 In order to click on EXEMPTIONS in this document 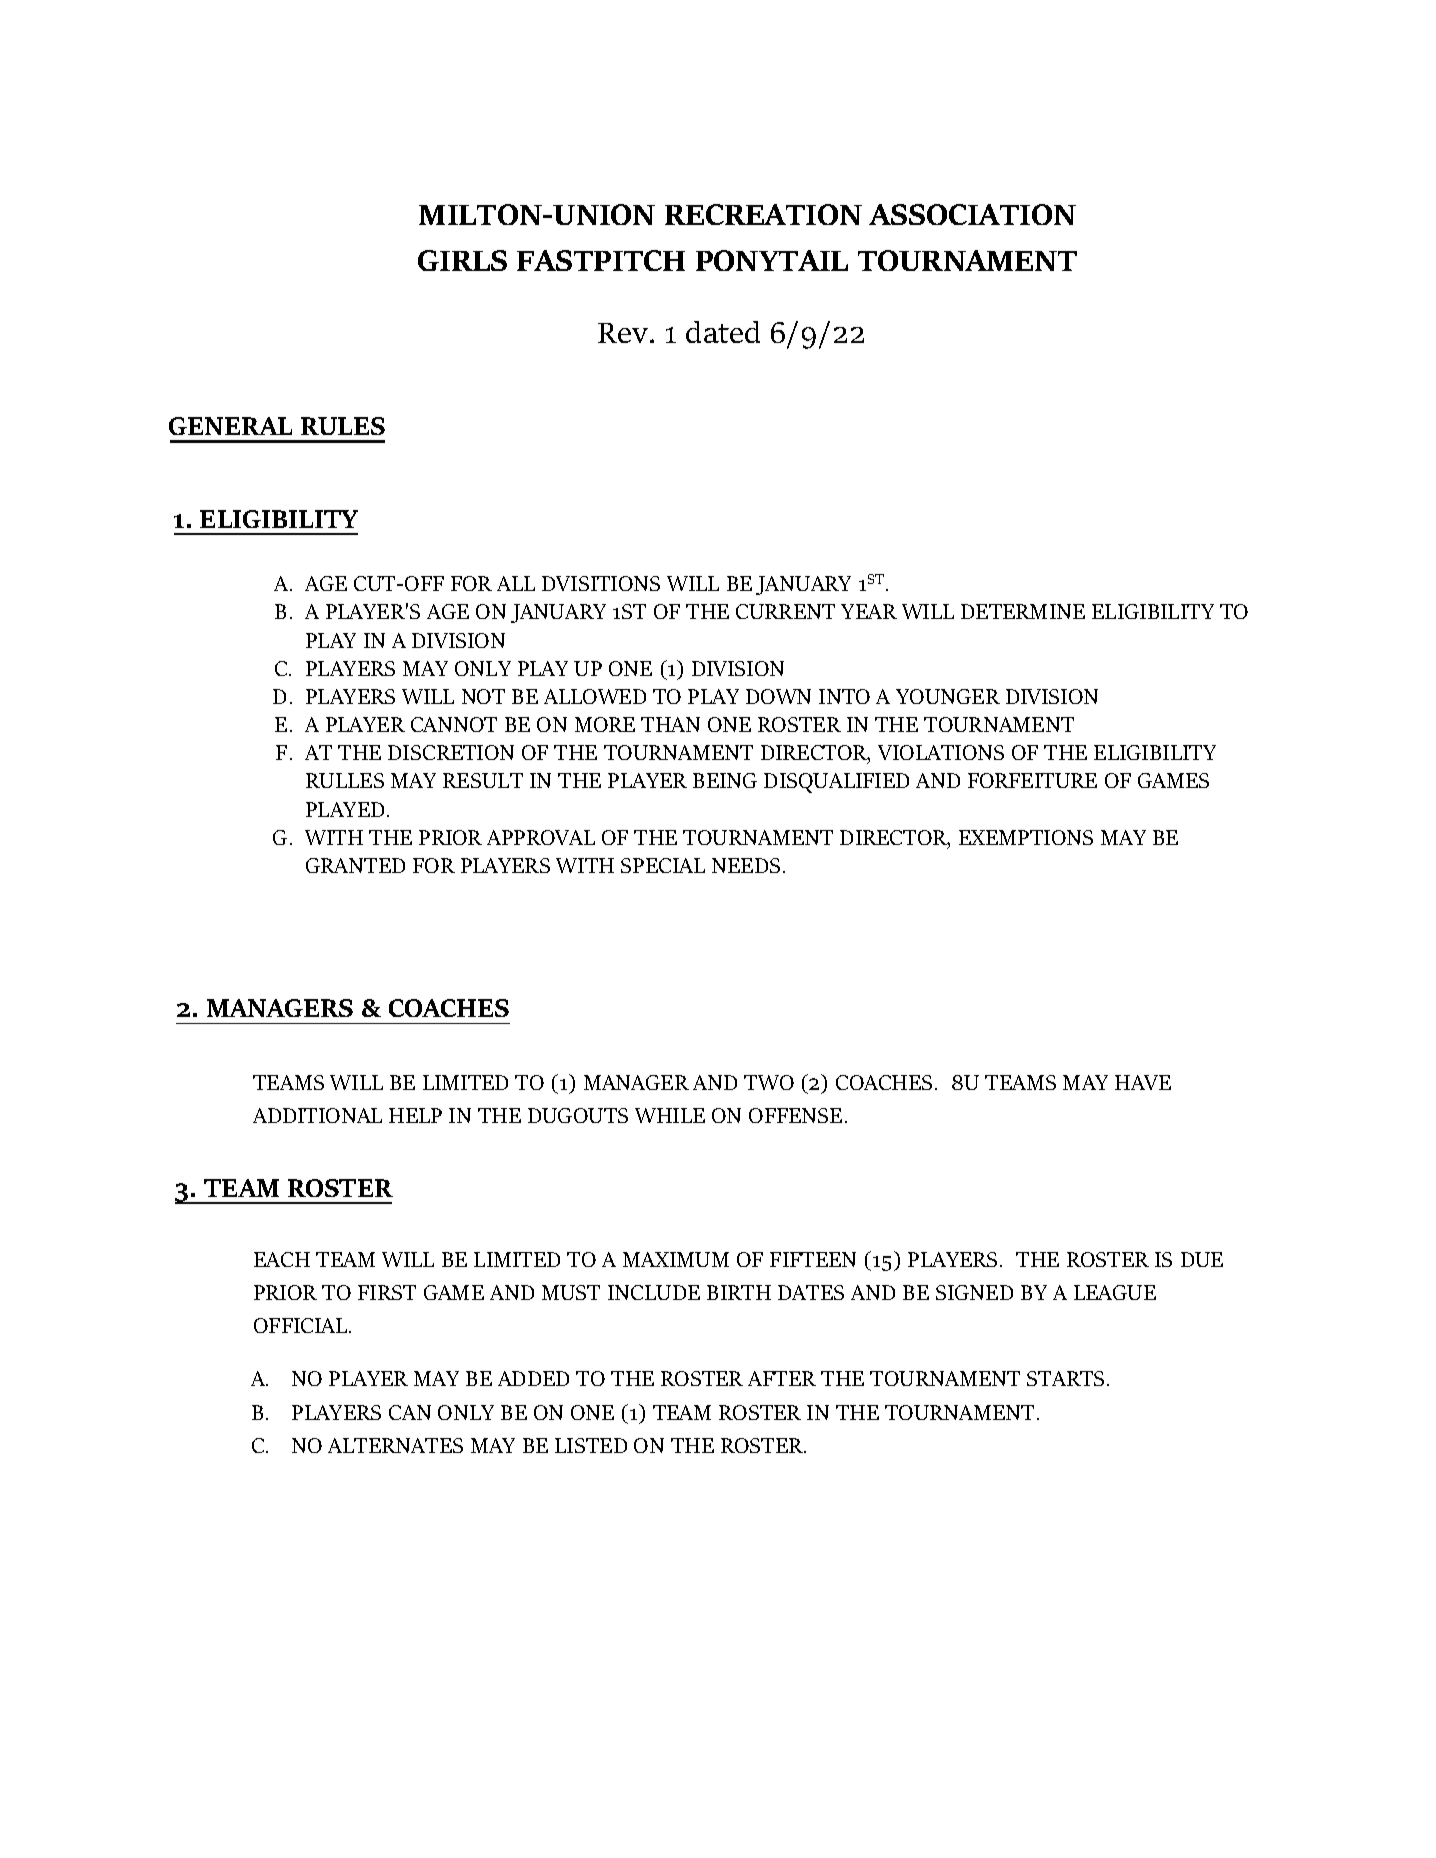, I will do `click(1026, 837)`.
